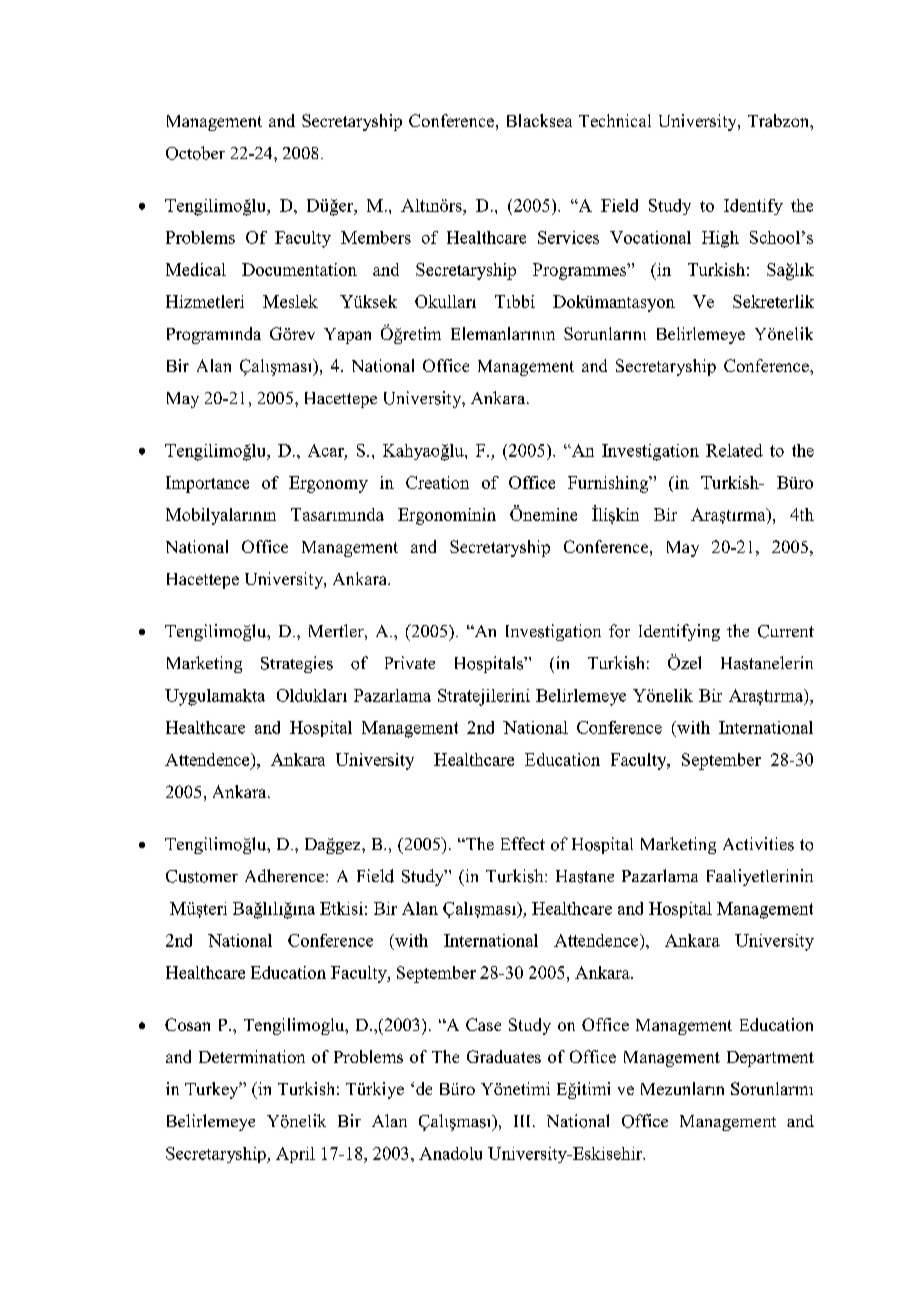 The height and width of the screenshot is (1308, 924). What do you see at coordinates (568, 237) in the screenshot?
I see `Services` at bounding box center [568, 237].
